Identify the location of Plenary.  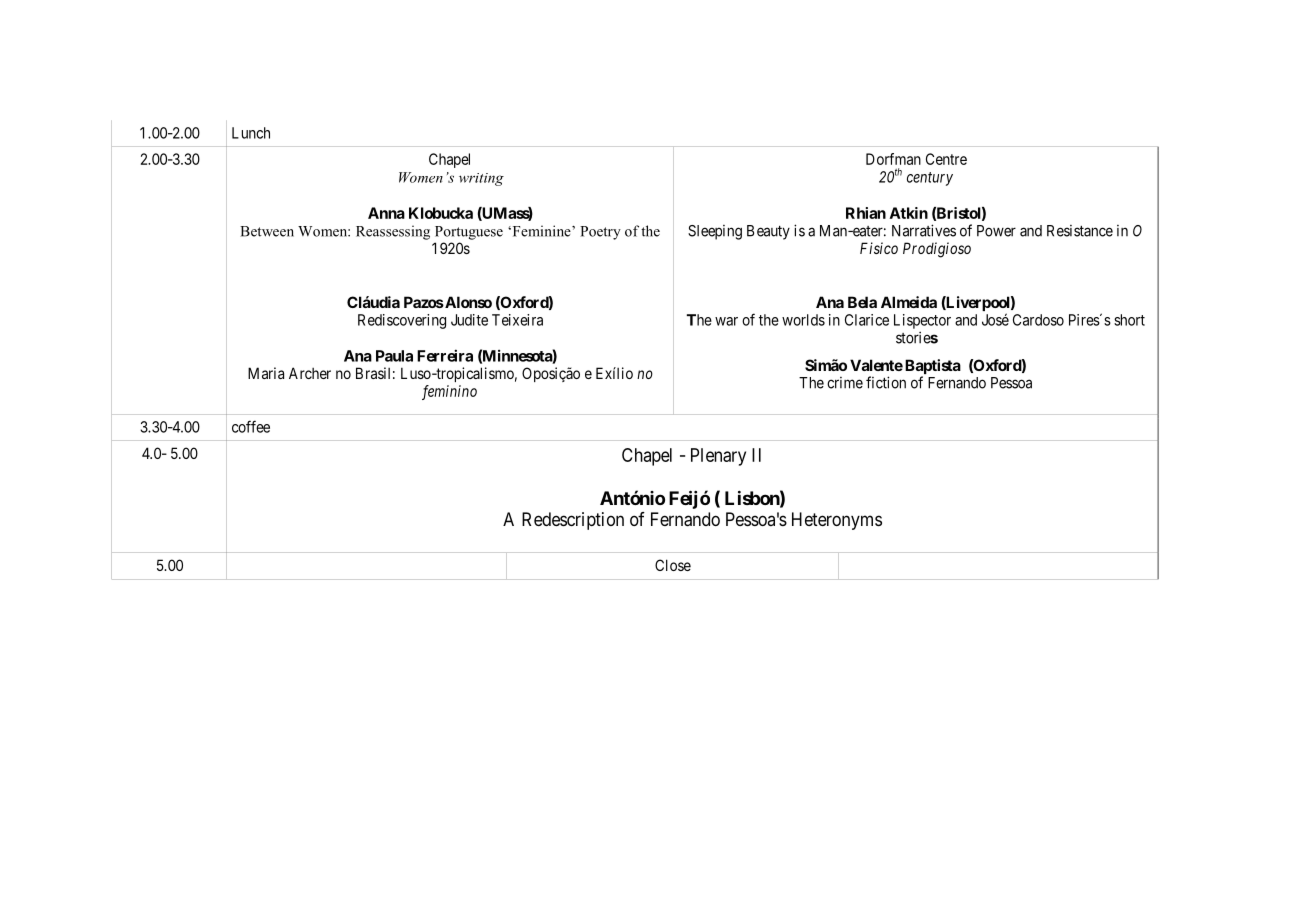
(718, 457).
